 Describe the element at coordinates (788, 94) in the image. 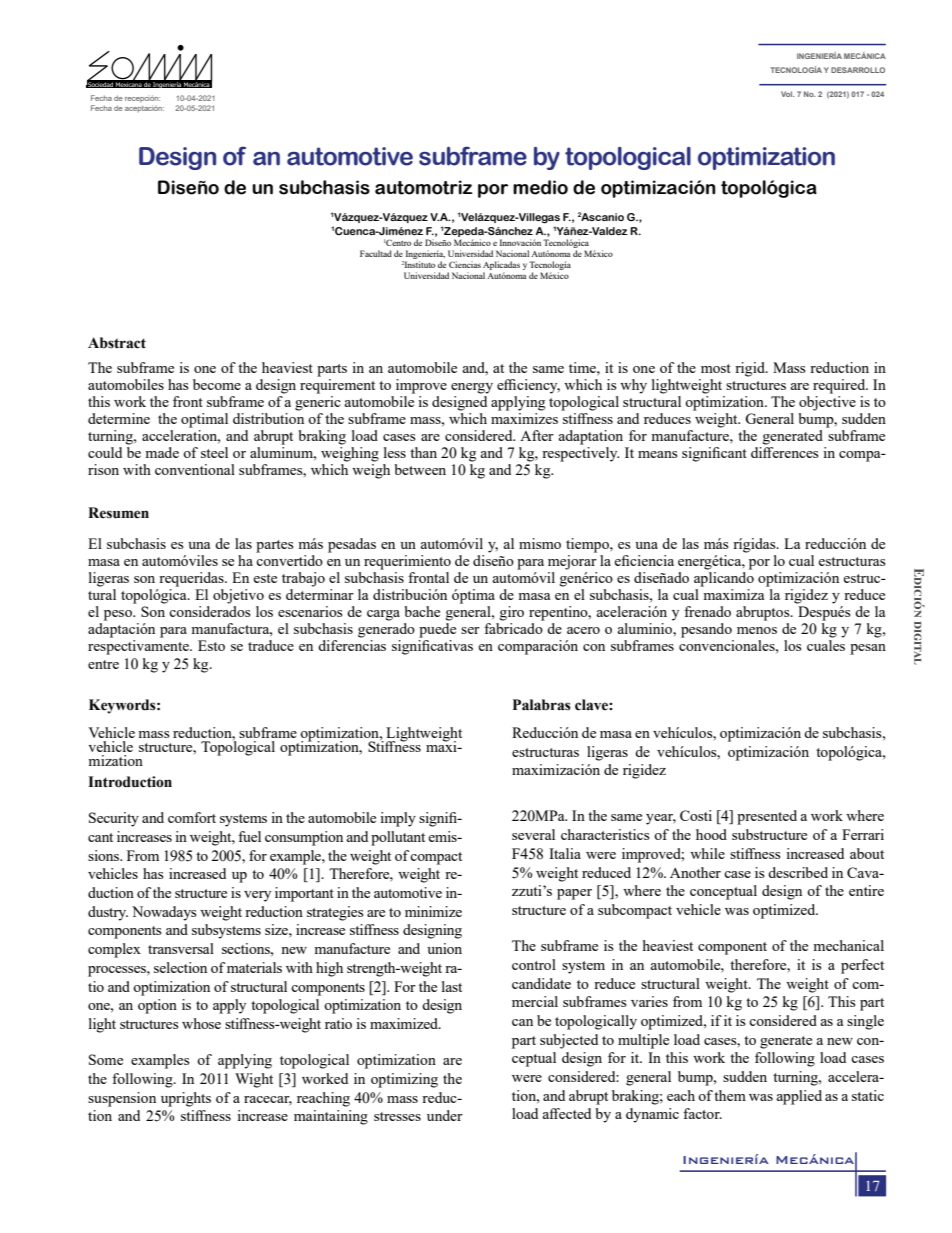

I see `Vol` at that location.
